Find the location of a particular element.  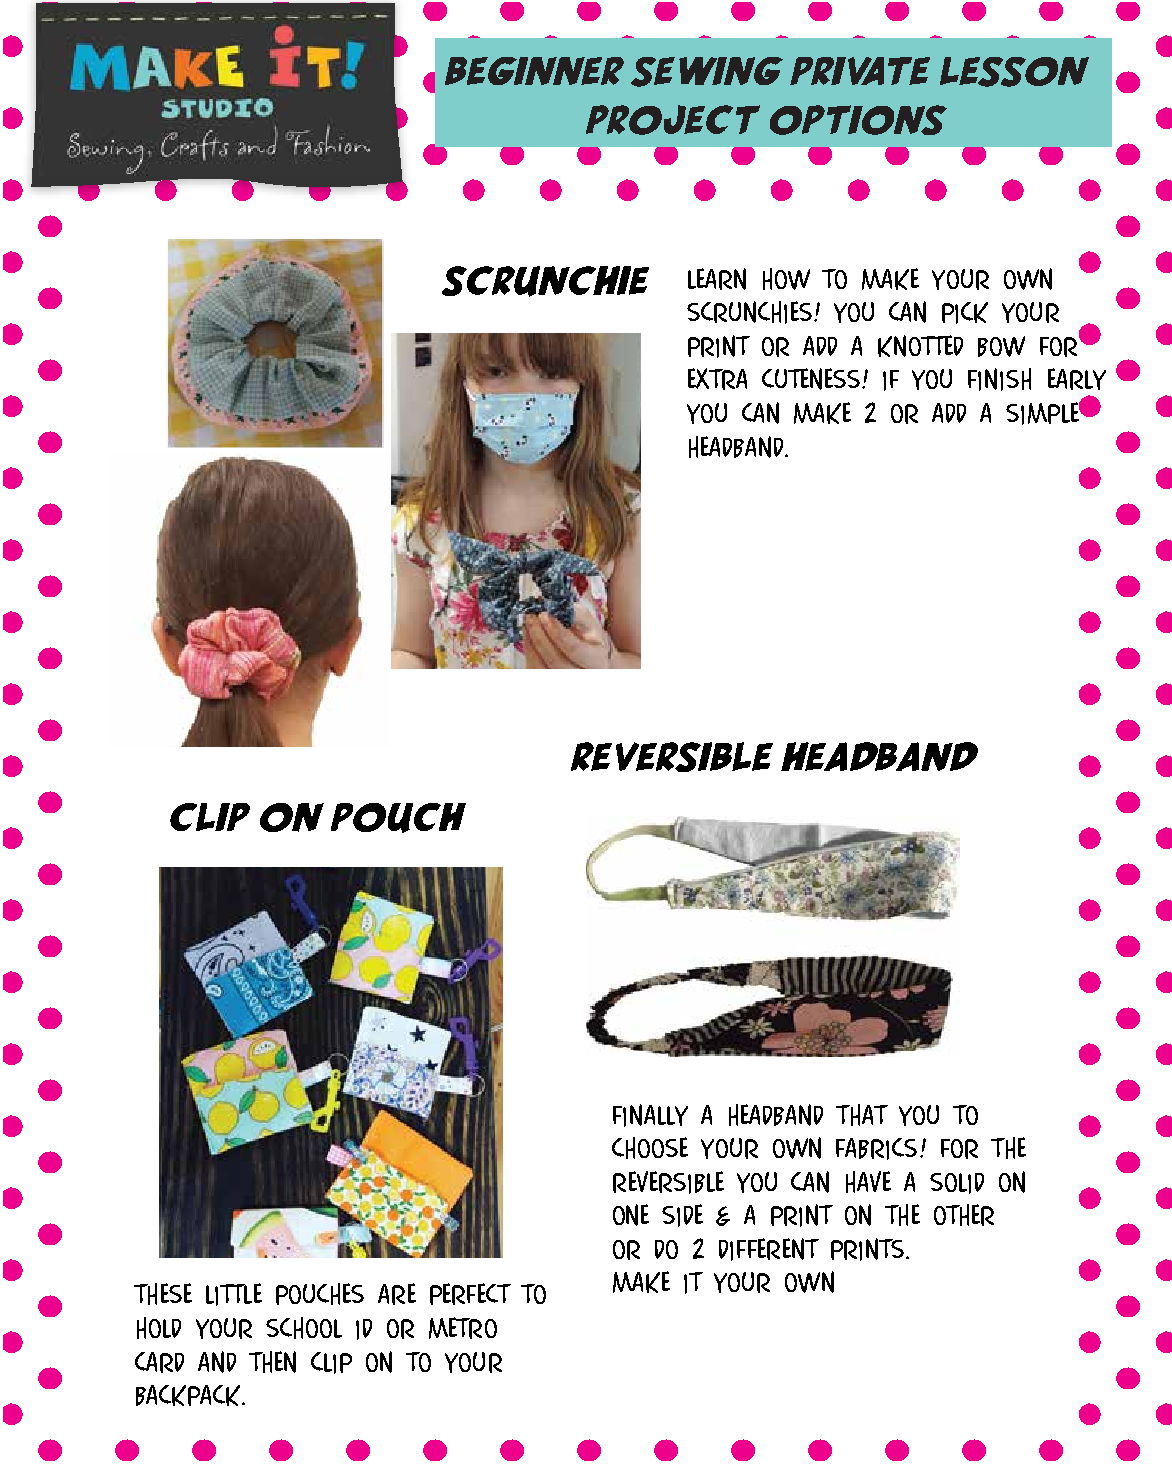

extra is located at coordinates (717, 379).
